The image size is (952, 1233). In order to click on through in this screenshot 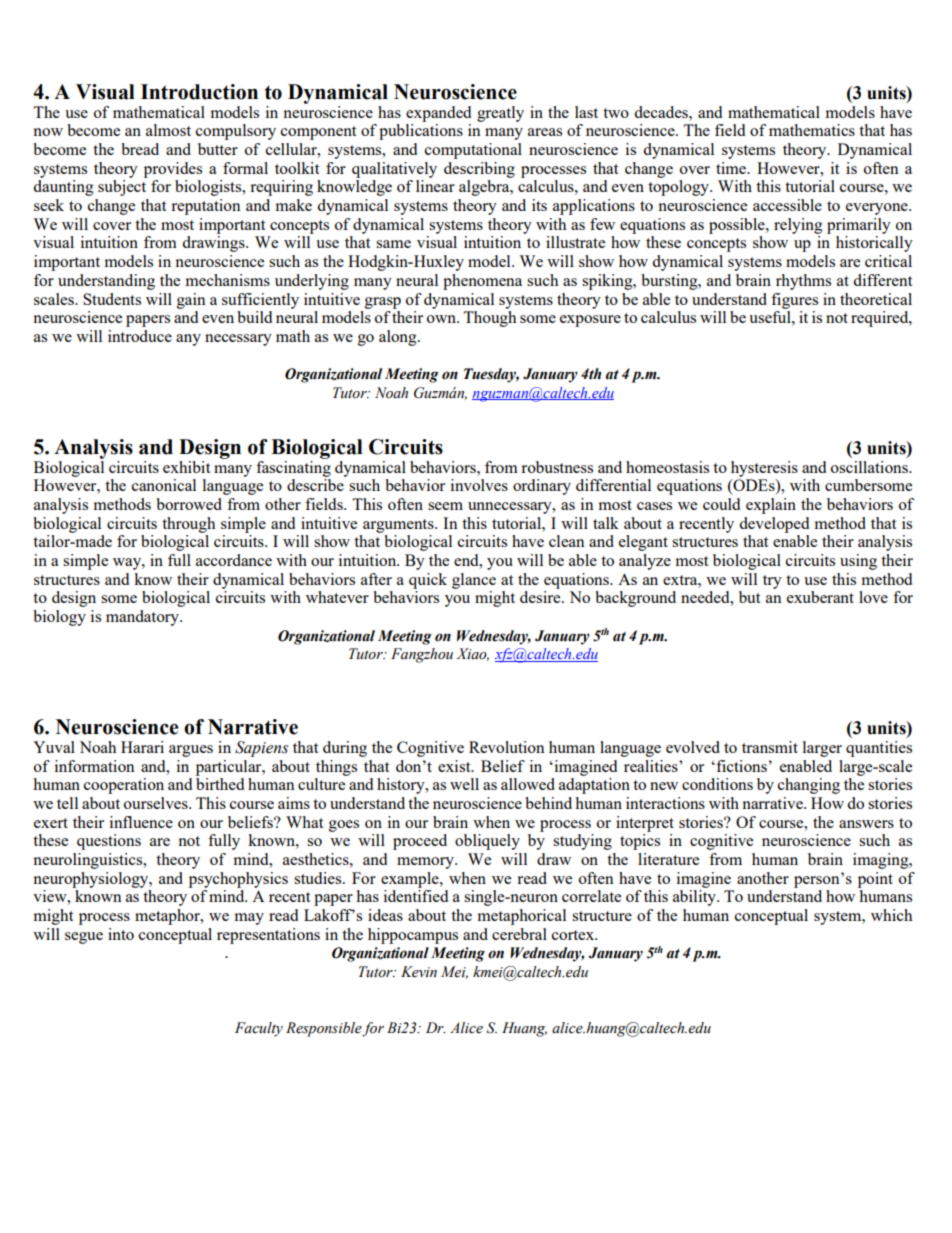, I will do `click(188, 525)`.
